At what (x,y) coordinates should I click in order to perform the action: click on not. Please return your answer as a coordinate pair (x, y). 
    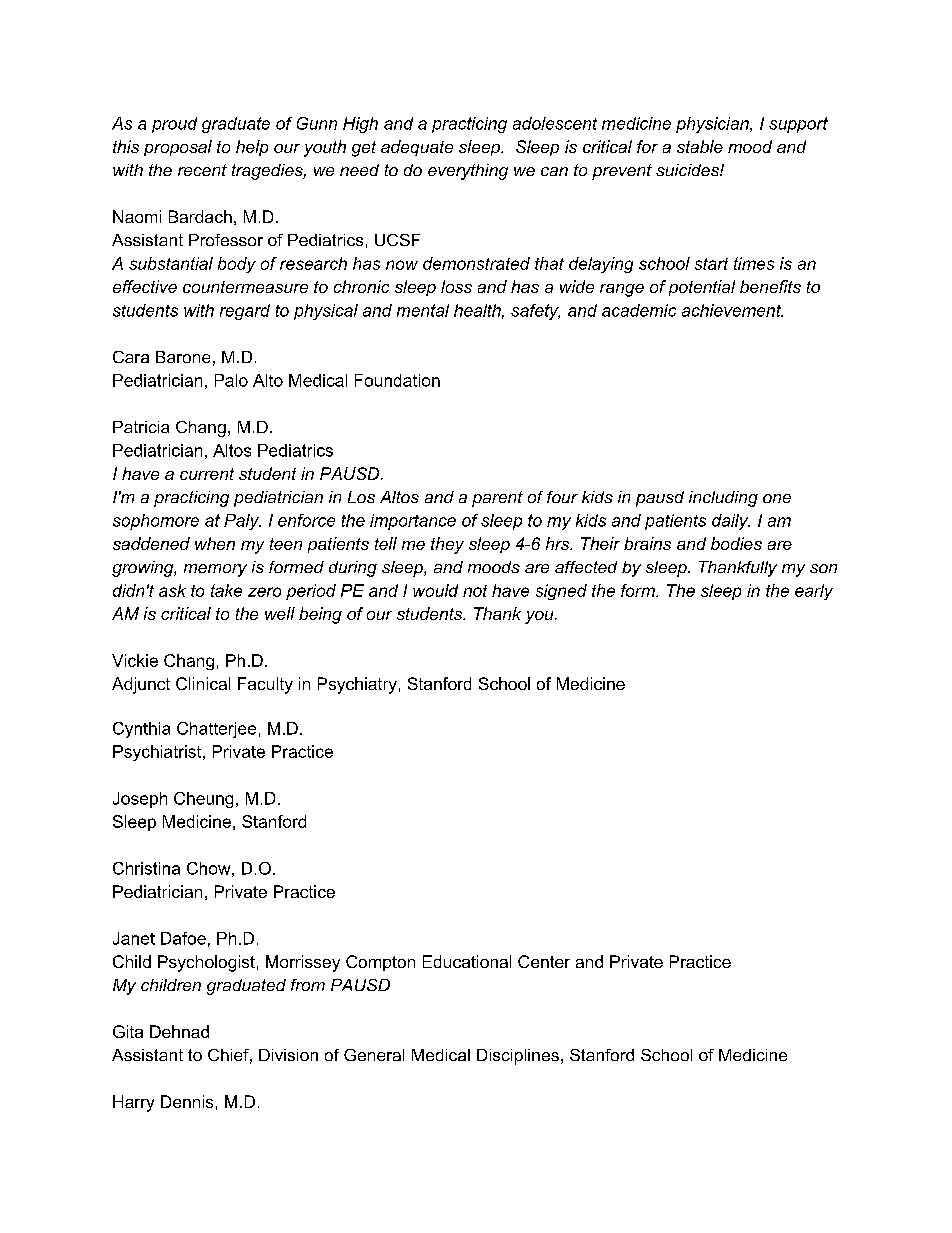
    Looking at the image, I should click on (475, 591).
